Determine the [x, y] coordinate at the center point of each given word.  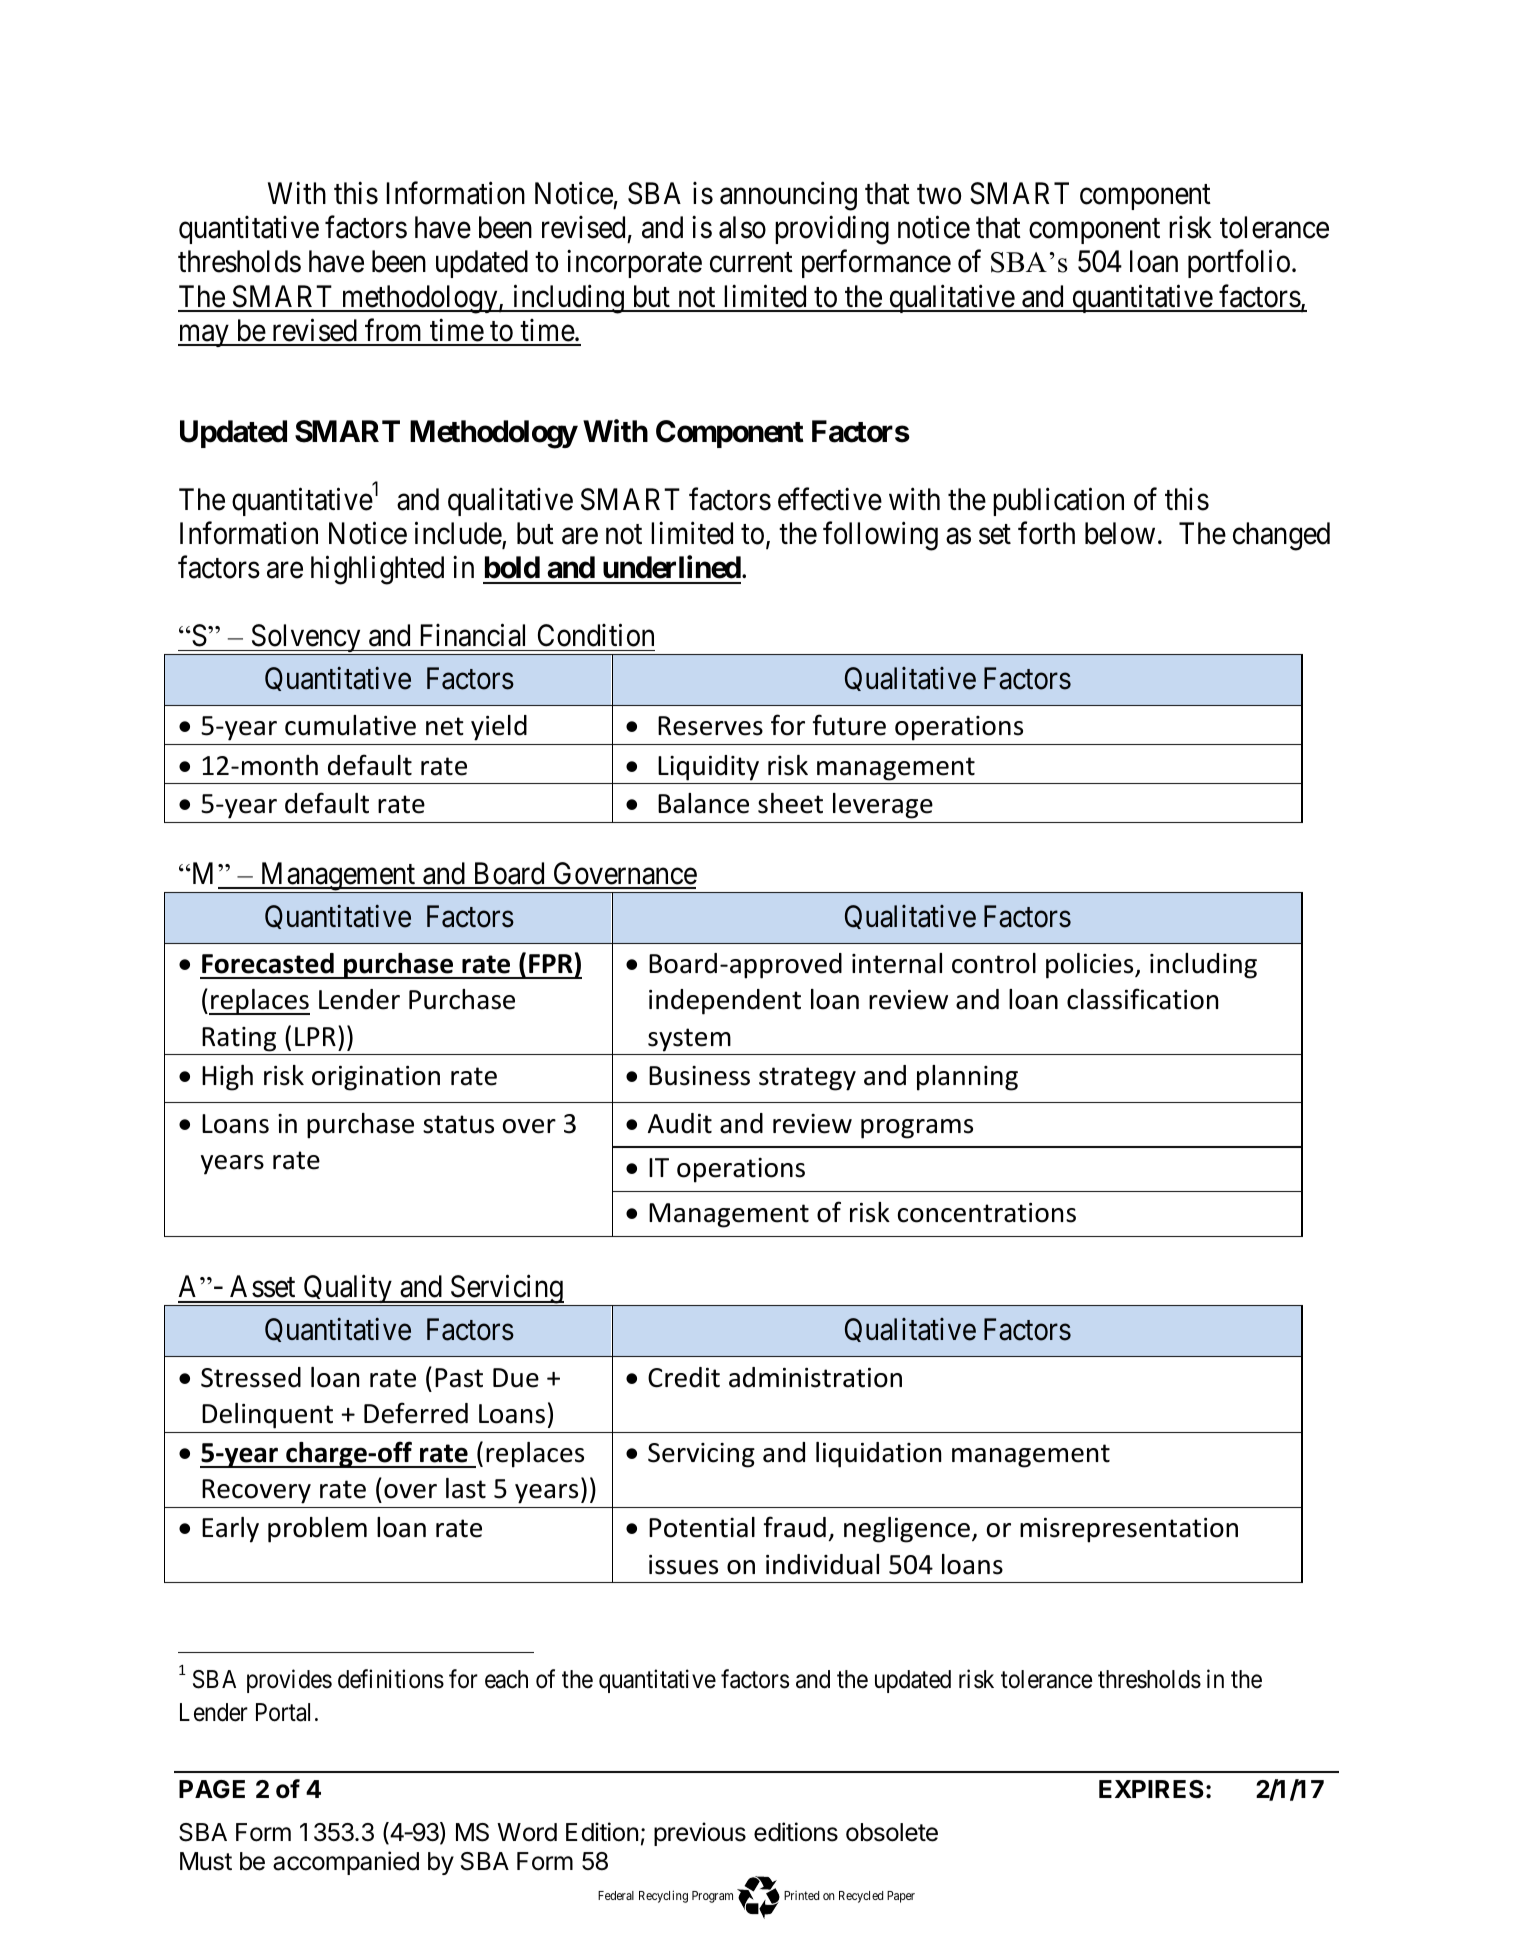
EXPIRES [1151, 1789]
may [204, 336]
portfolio [1239, 264]
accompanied [346, 1863]
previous [700, 1834]
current [751, 263]
